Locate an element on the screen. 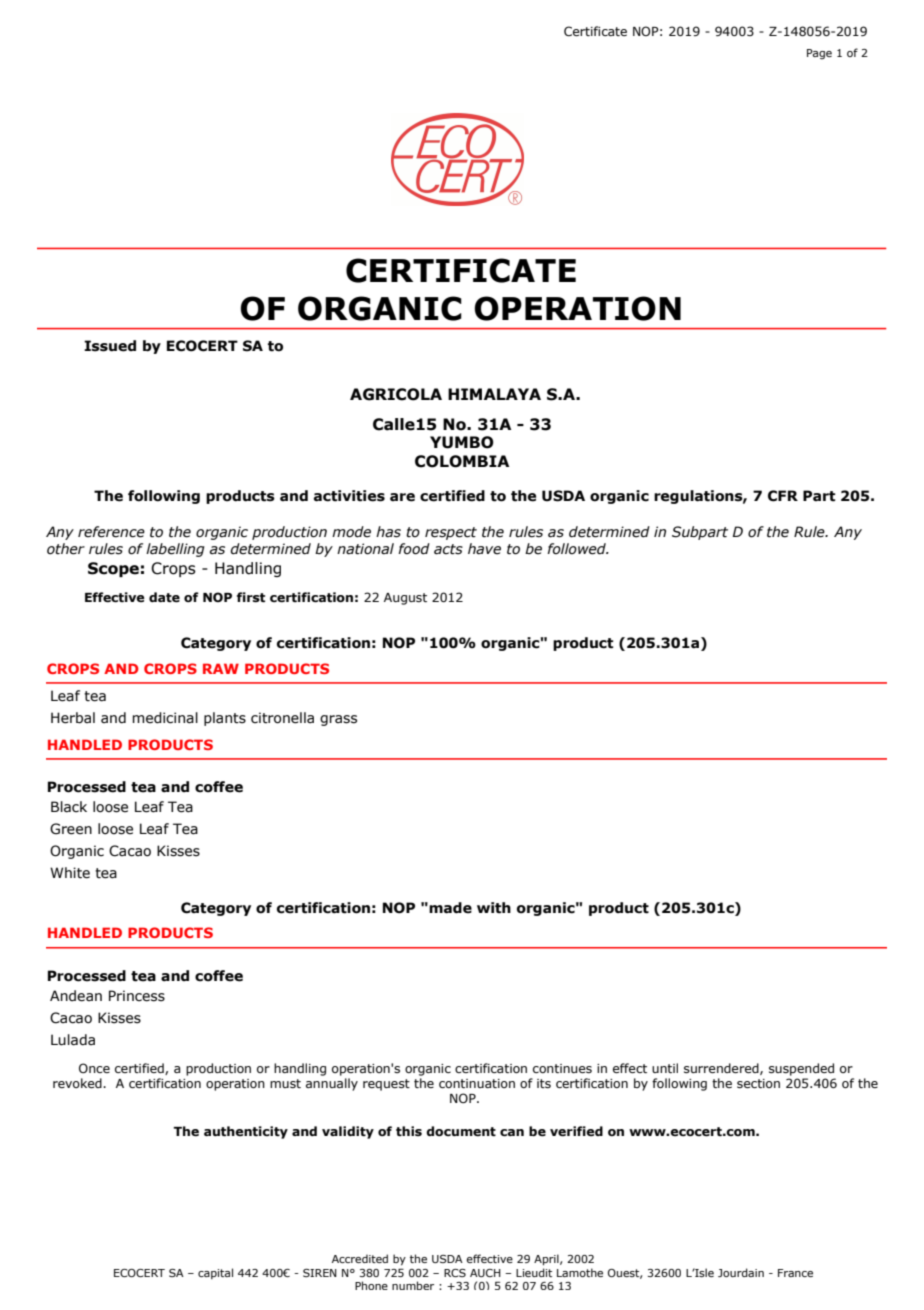  Issued is located at coordinates (110, 346).
